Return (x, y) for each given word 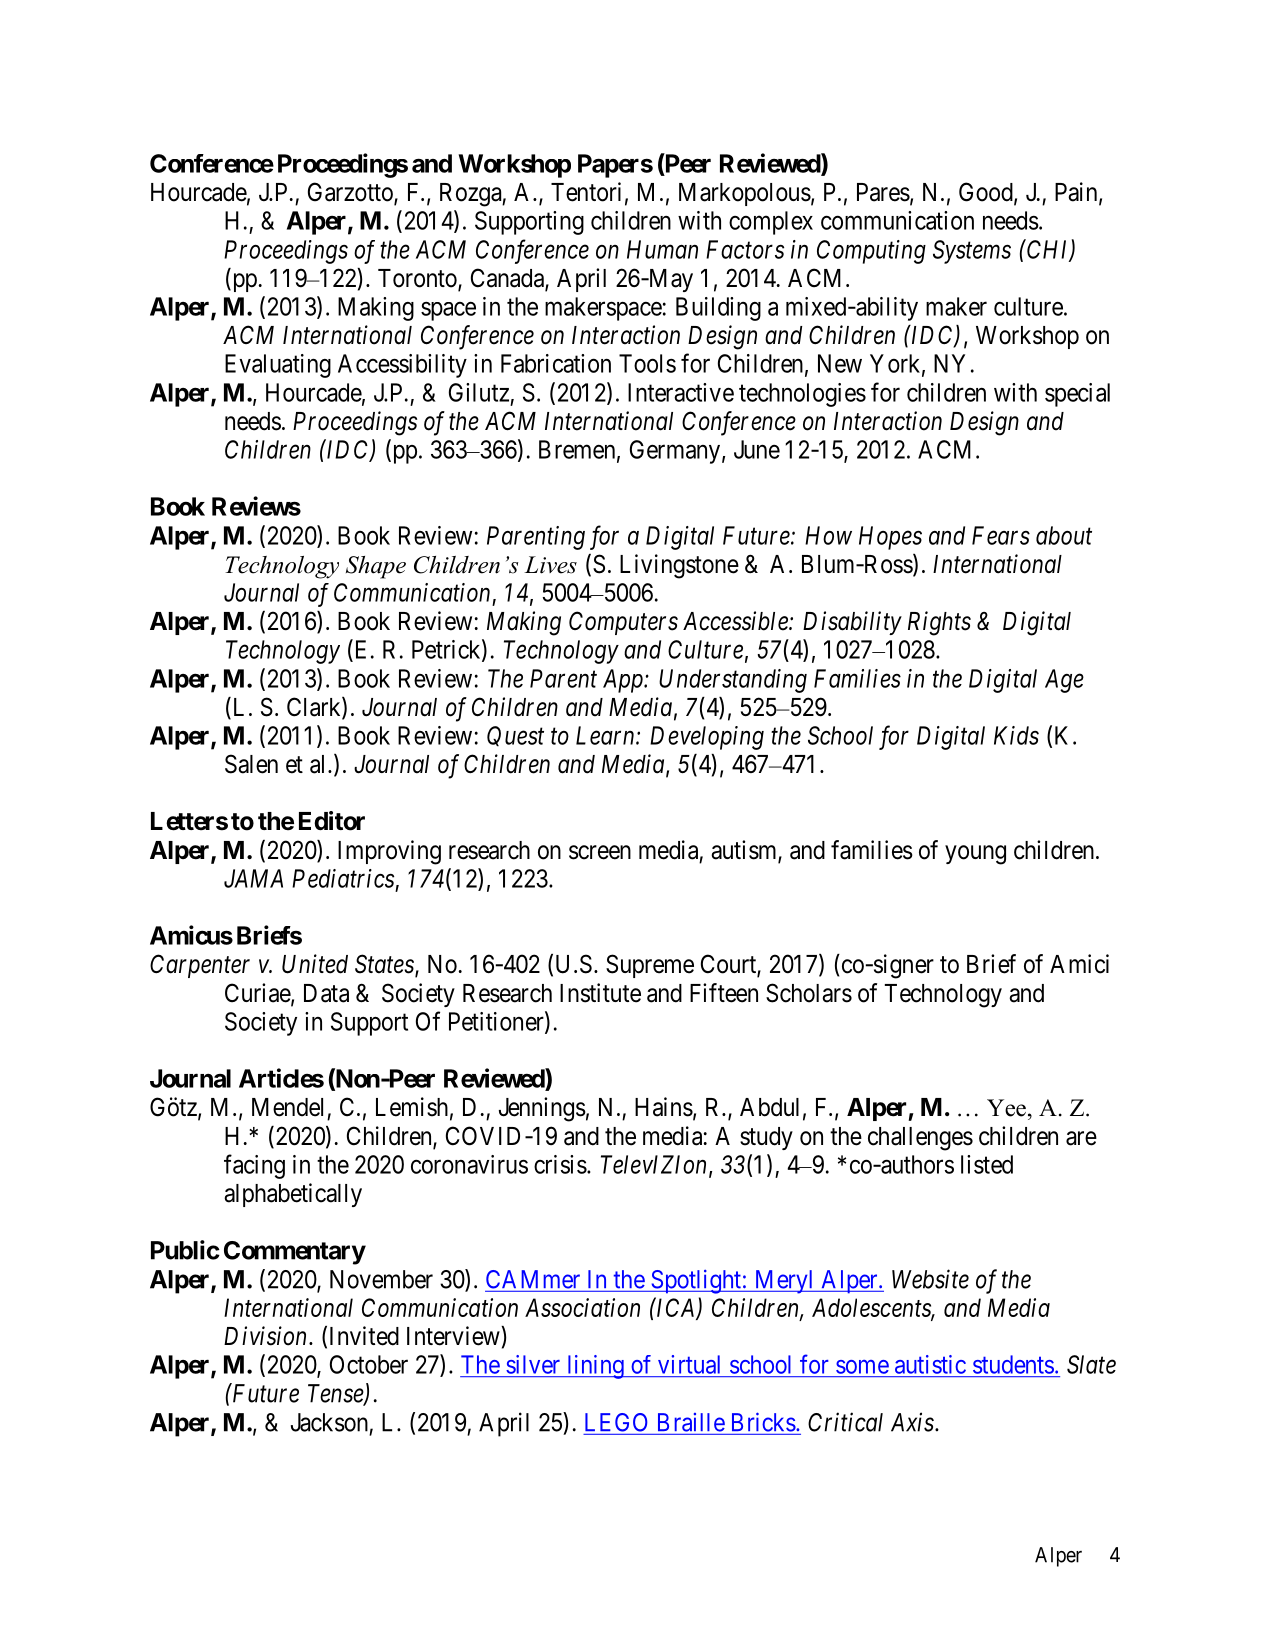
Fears (1001, 535)
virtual (689, 1364)
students (1013, 1364)
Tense (336, 1394)
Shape (376, 567)
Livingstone (679, 566)
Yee (1006, 1108)
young (975, 855)
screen (600, 852)
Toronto (418, 279)
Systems (972, 252)
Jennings (542, 1109)
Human (662, 249)
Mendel (287, 1107)
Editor (332, 821)
